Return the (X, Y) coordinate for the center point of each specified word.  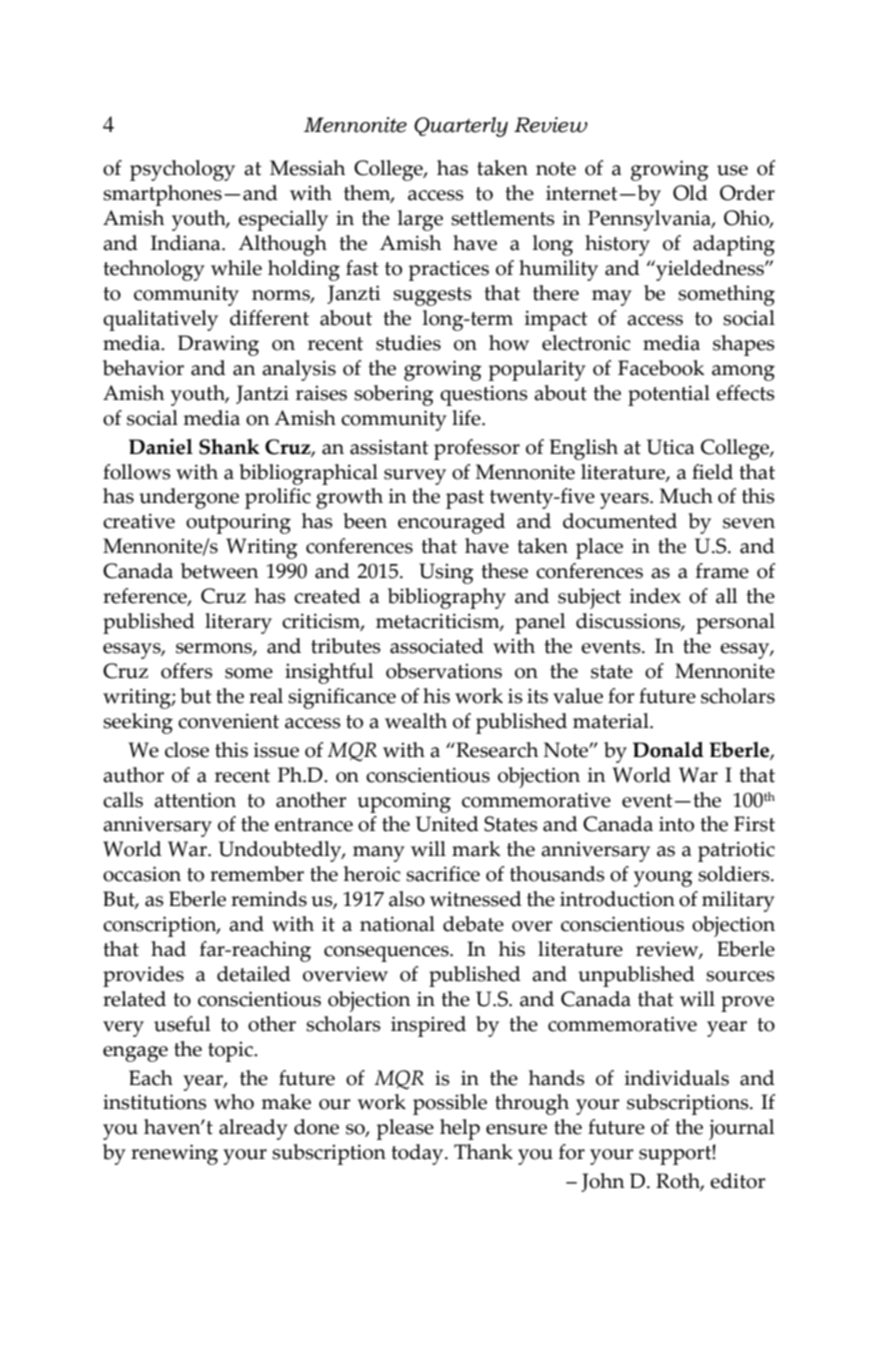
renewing (174, 1154)
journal (742, 1129)
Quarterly (461, 127)
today (418, 1154)
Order (747, 193)
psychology (182, 170)
